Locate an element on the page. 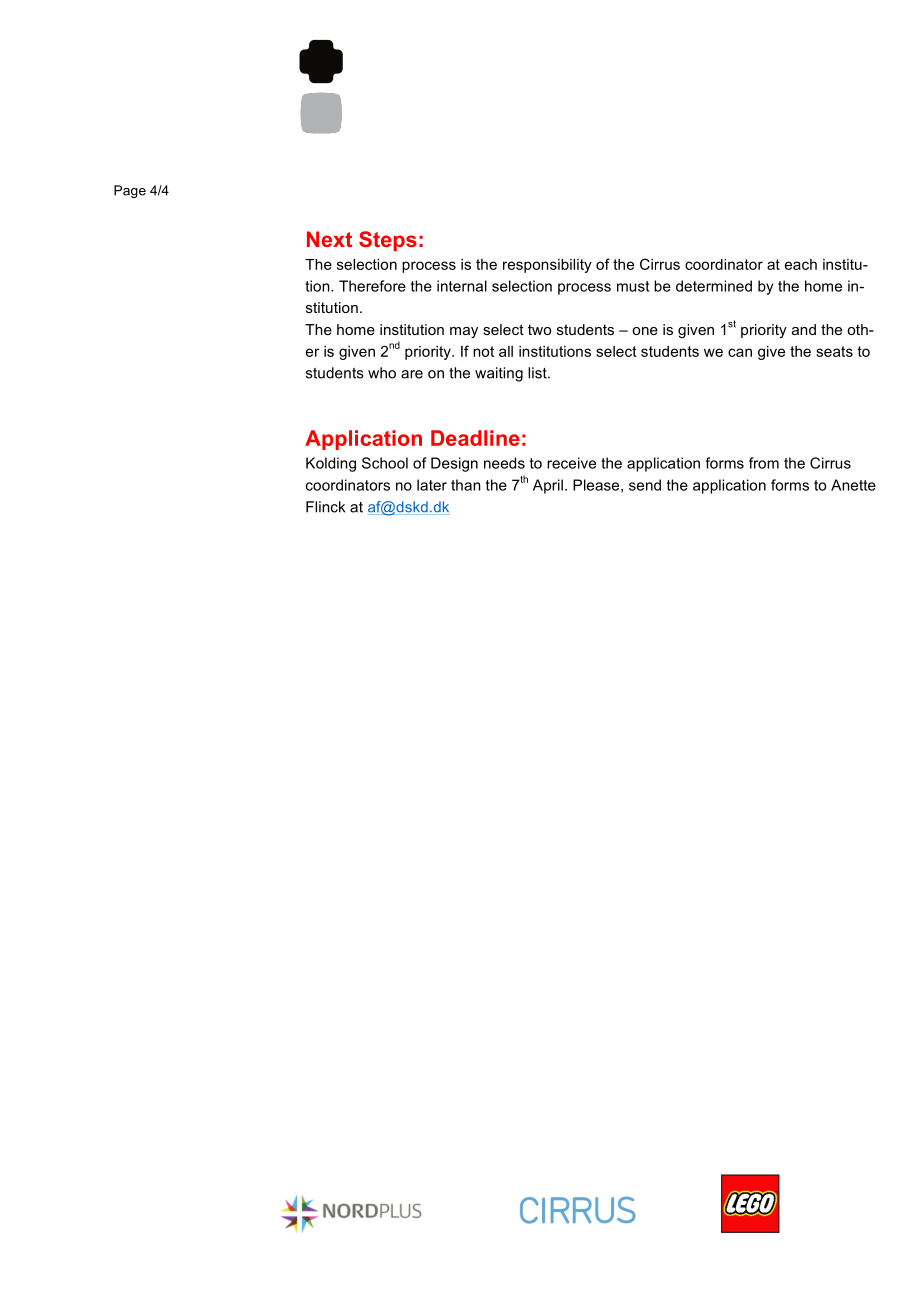 This image has width=924, height=1308. waiting is located at coordinates (499, 374).
